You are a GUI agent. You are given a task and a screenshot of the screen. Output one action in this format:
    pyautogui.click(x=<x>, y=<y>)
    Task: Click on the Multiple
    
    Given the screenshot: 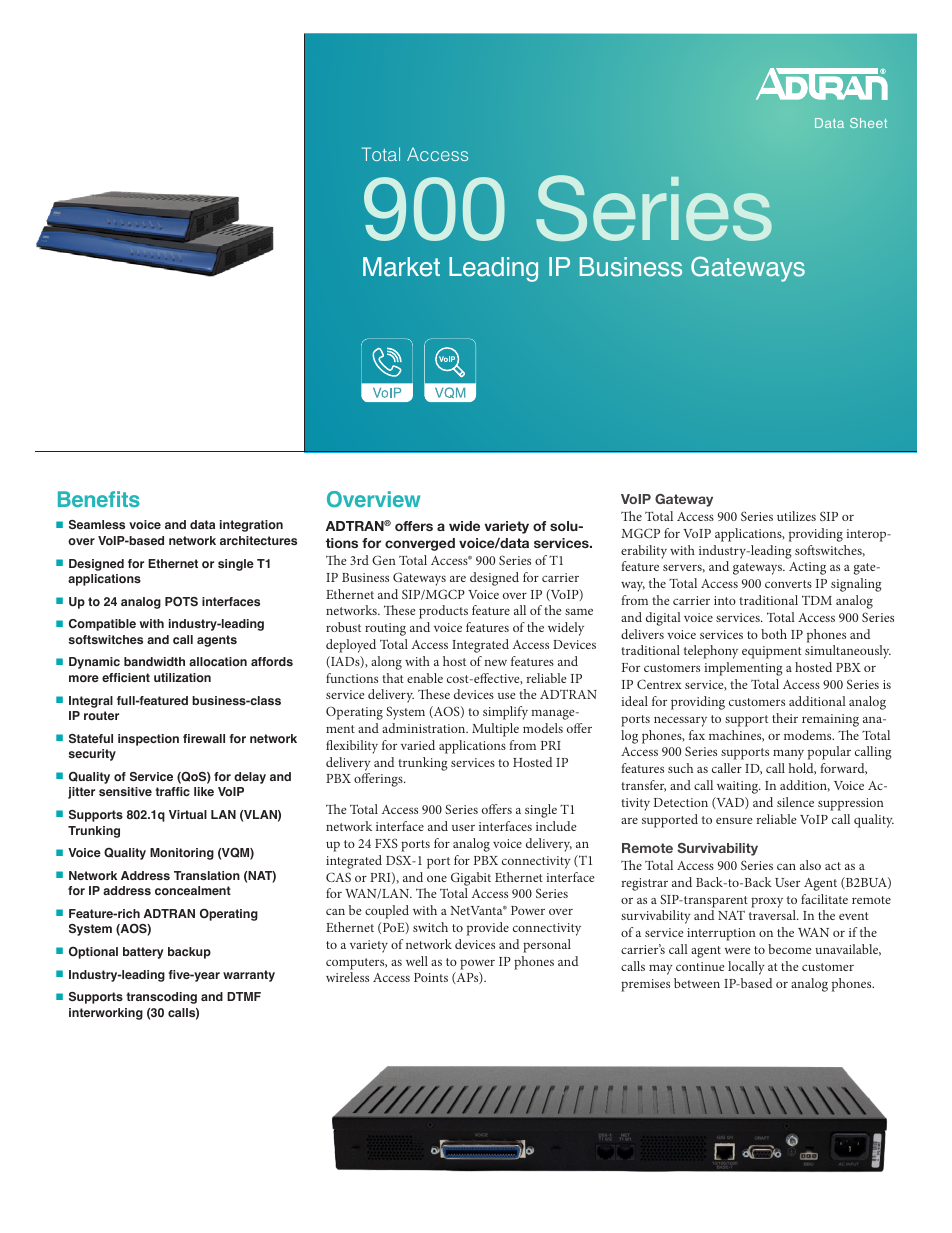 What is the action you would take?
    pyautogui.click(x=495, y=730)
